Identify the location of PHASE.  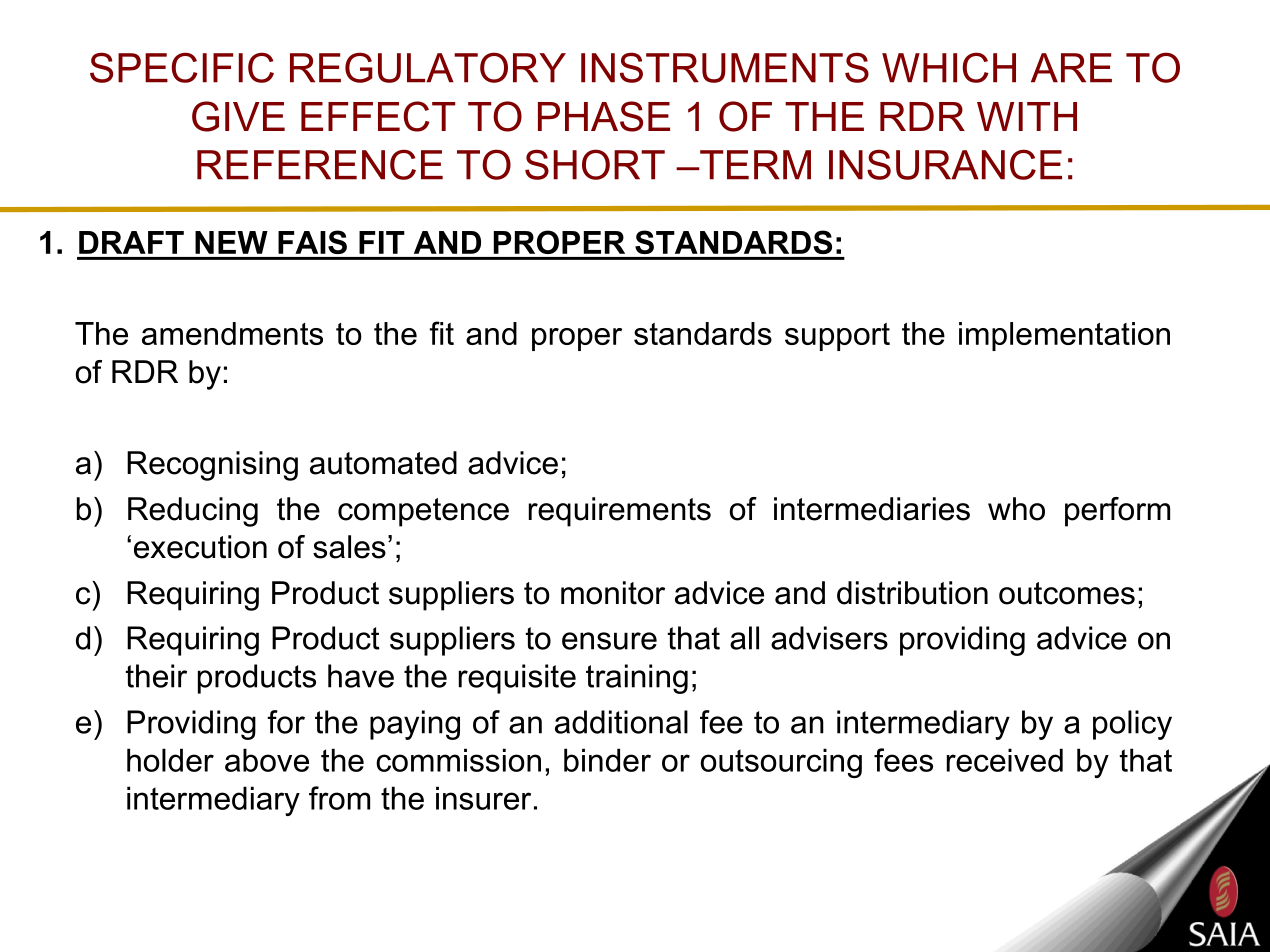
(604, 116).
